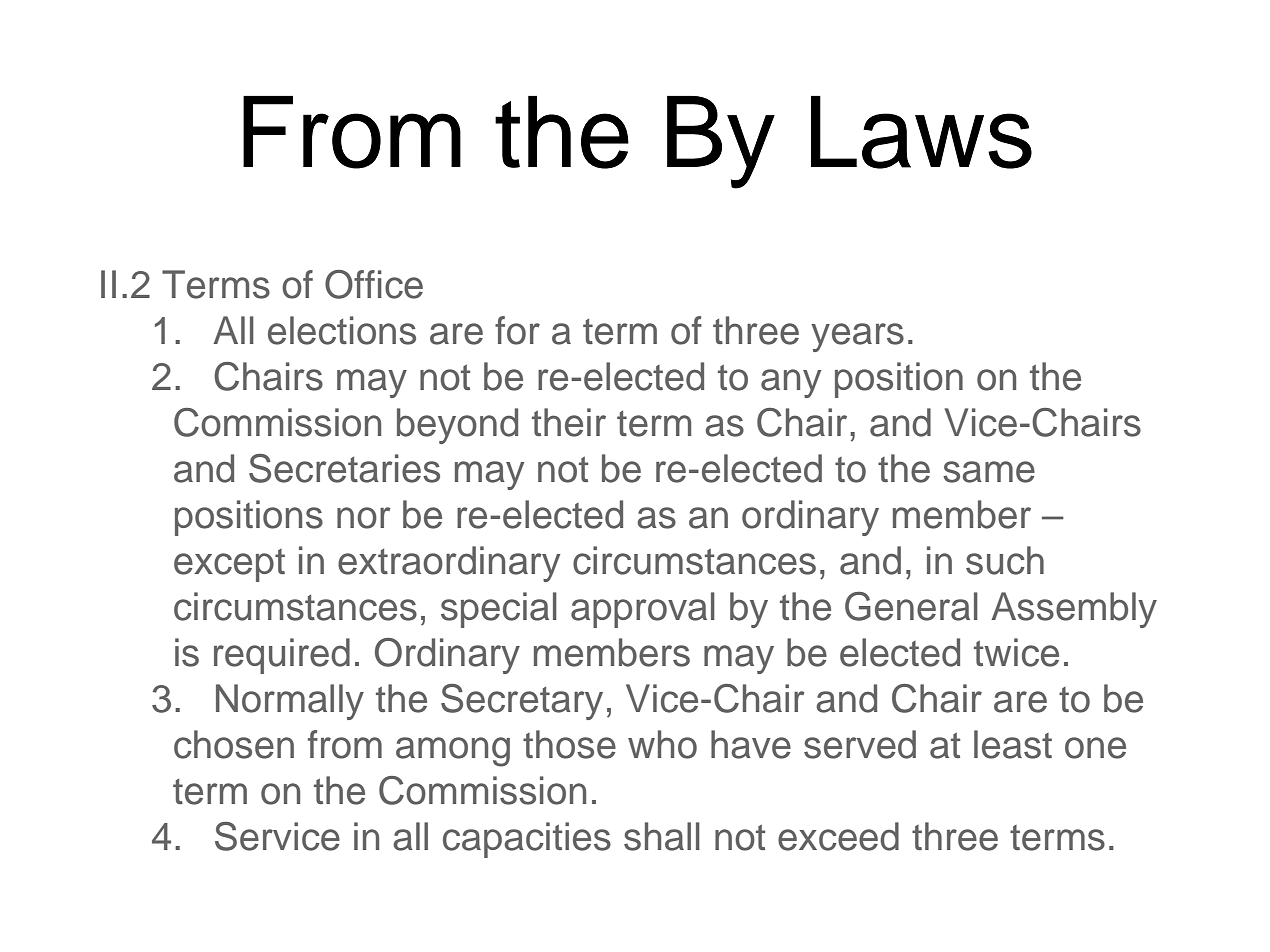  Describe the element at coordinates (989, 472) in the screenshot. I see `same` at that location.
